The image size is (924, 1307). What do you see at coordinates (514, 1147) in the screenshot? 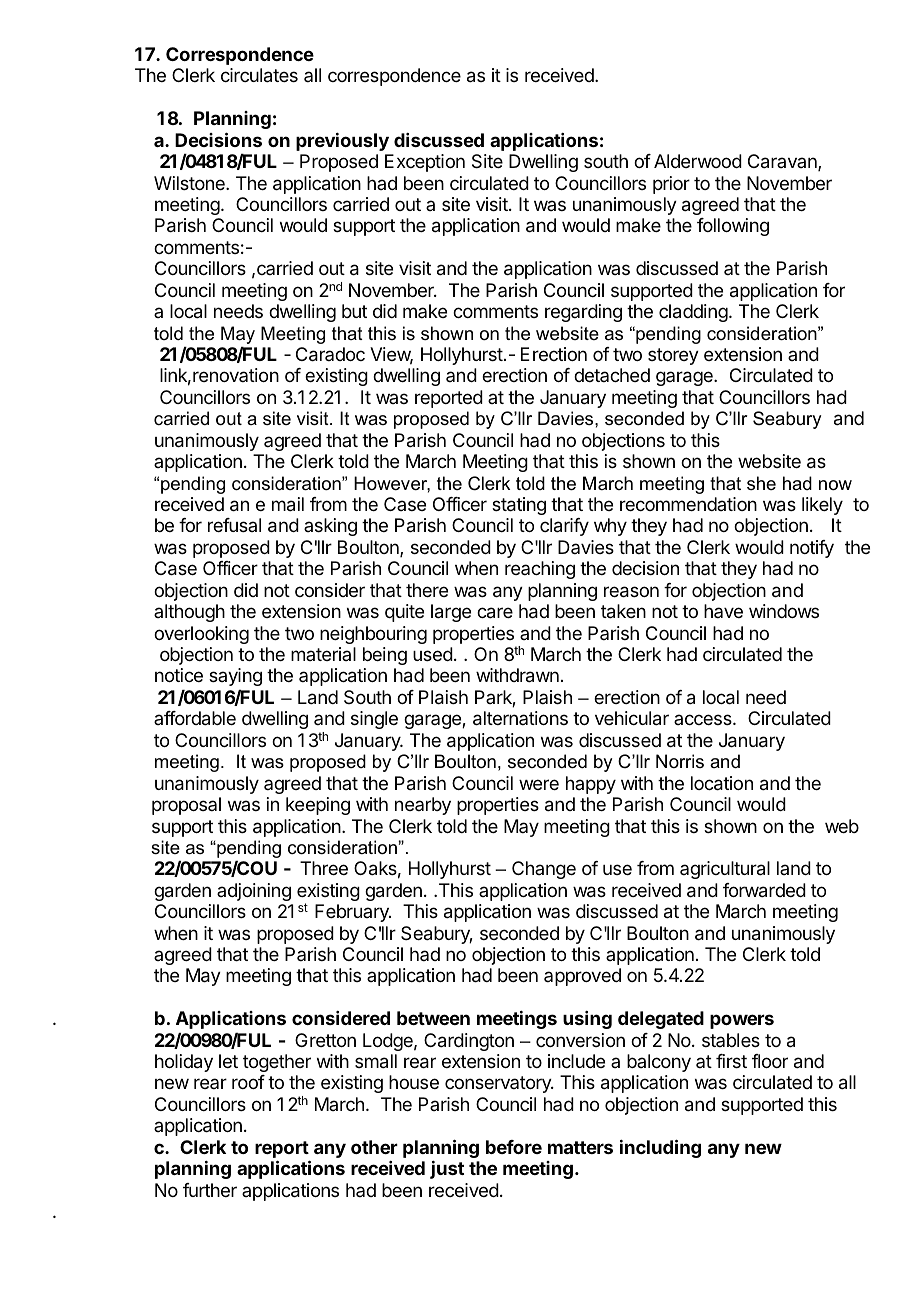
I see `before` at bounding box center [514, 1147].
